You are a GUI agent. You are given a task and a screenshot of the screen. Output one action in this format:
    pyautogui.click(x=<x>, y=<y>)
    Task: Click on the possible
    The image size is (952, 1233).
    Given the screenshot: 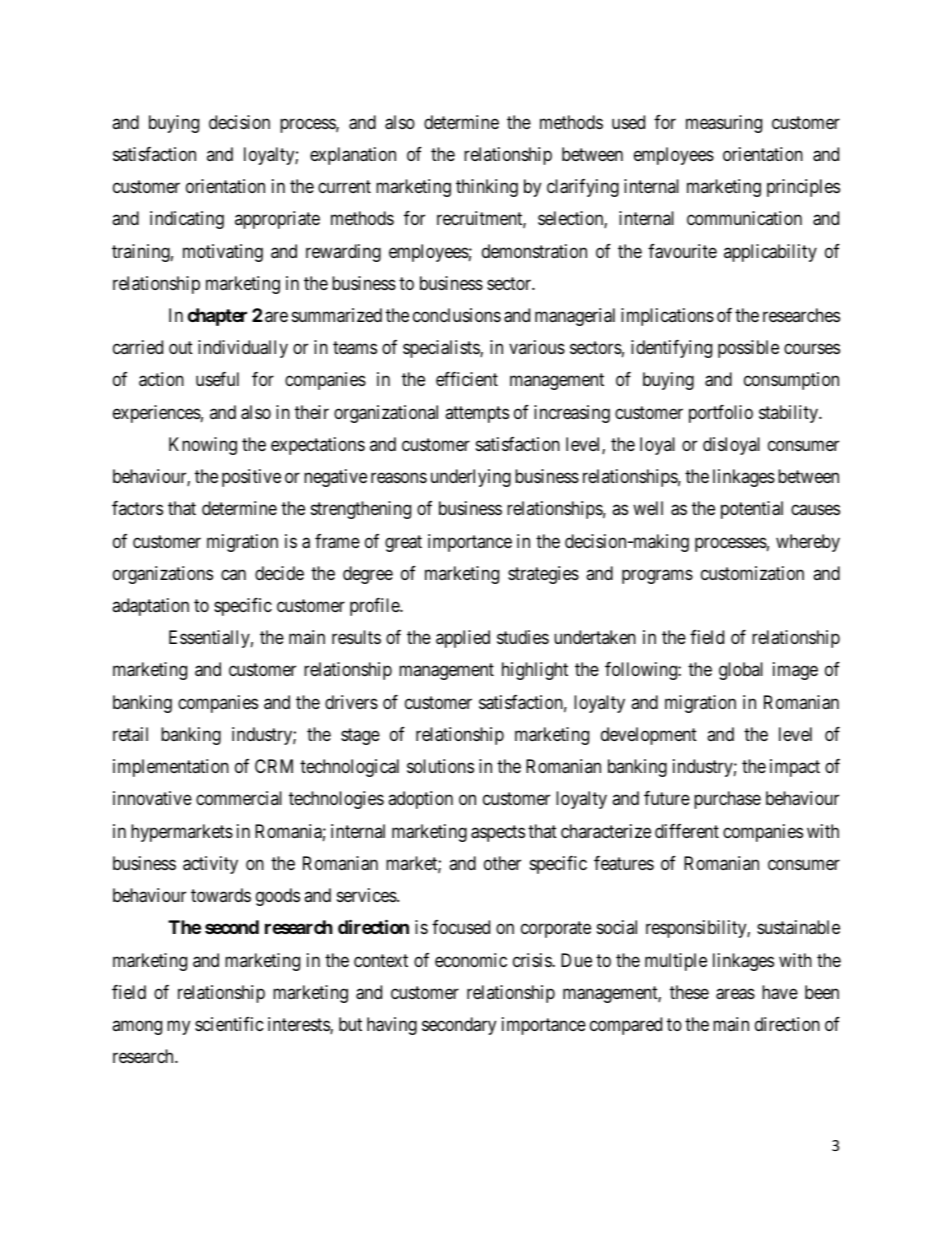 What is the action you would take?
    pyautogui.click(x=748, y=349)
